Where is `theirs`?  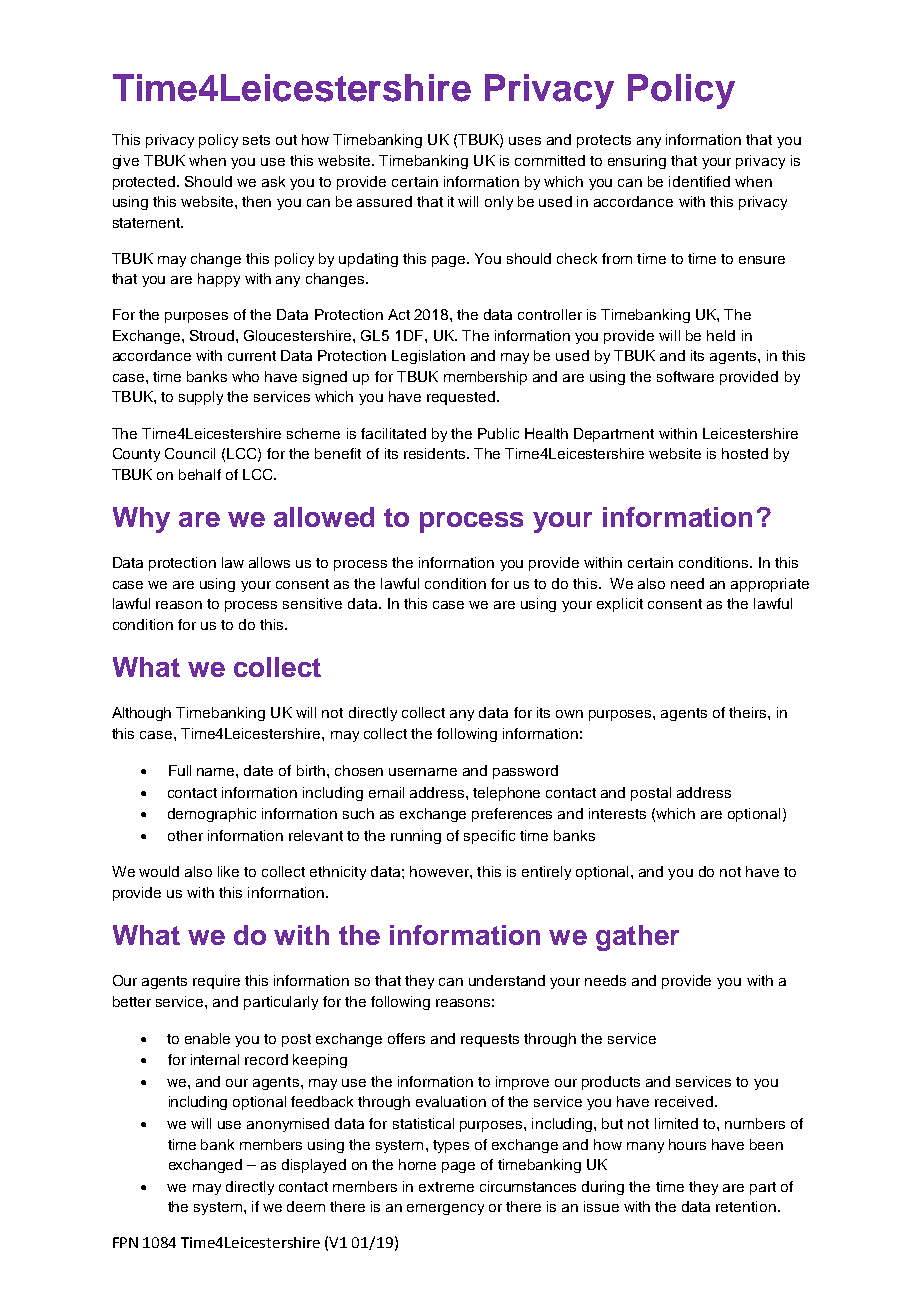 theirs is located at coordinates (749, 712).
